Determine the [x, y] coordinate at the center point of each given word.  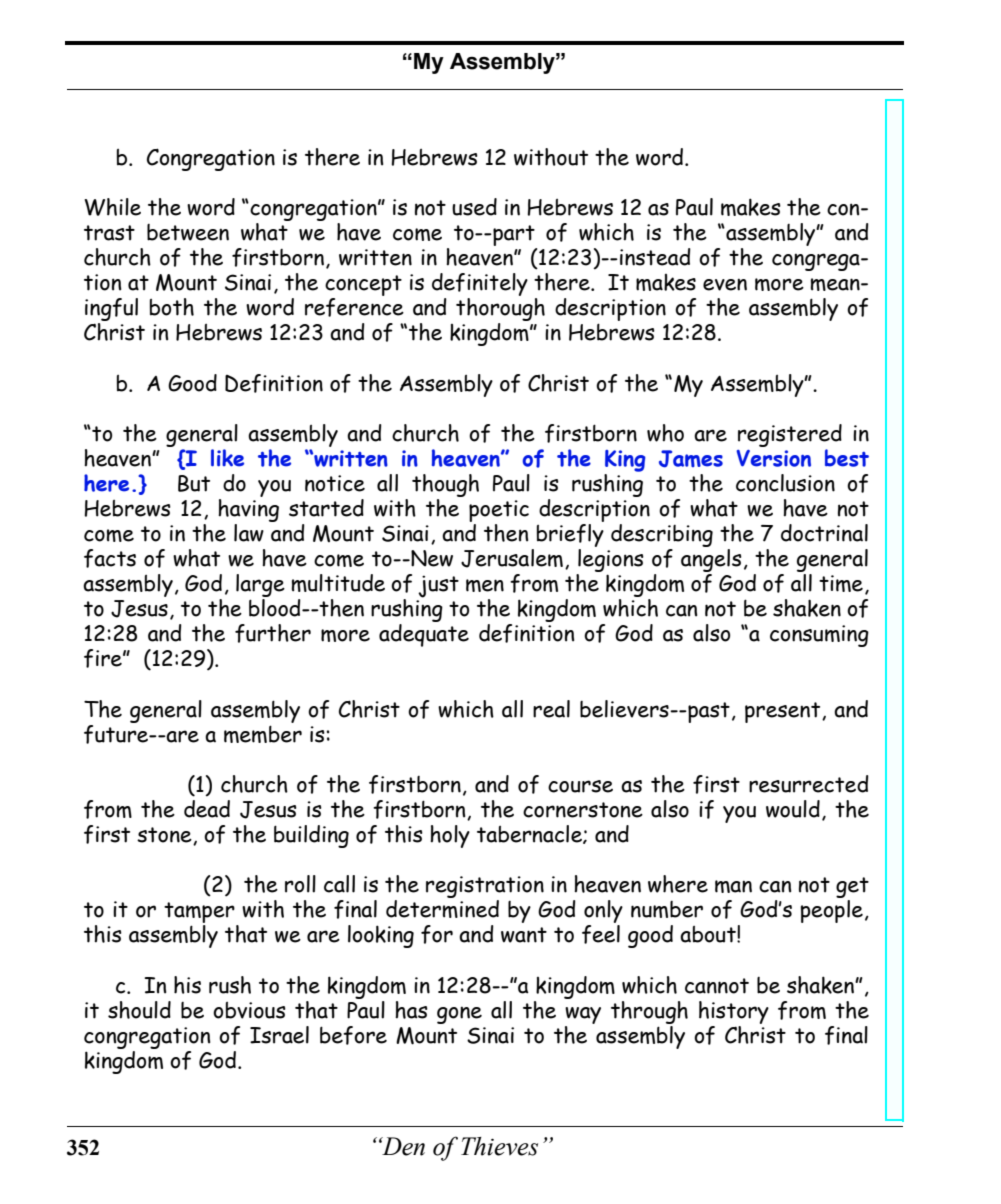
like [227, 458]
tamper [200, 914]
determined [442, 909]
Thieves [499, 1146]
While [112, 207]
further [273, 633]
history [734, 1012]
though [445, 485]
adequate [424, 635]
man [733, 886]
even [725, 284]
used [474, 207]
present [784, 712]
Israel [279, 1035]
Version [773, 458]
